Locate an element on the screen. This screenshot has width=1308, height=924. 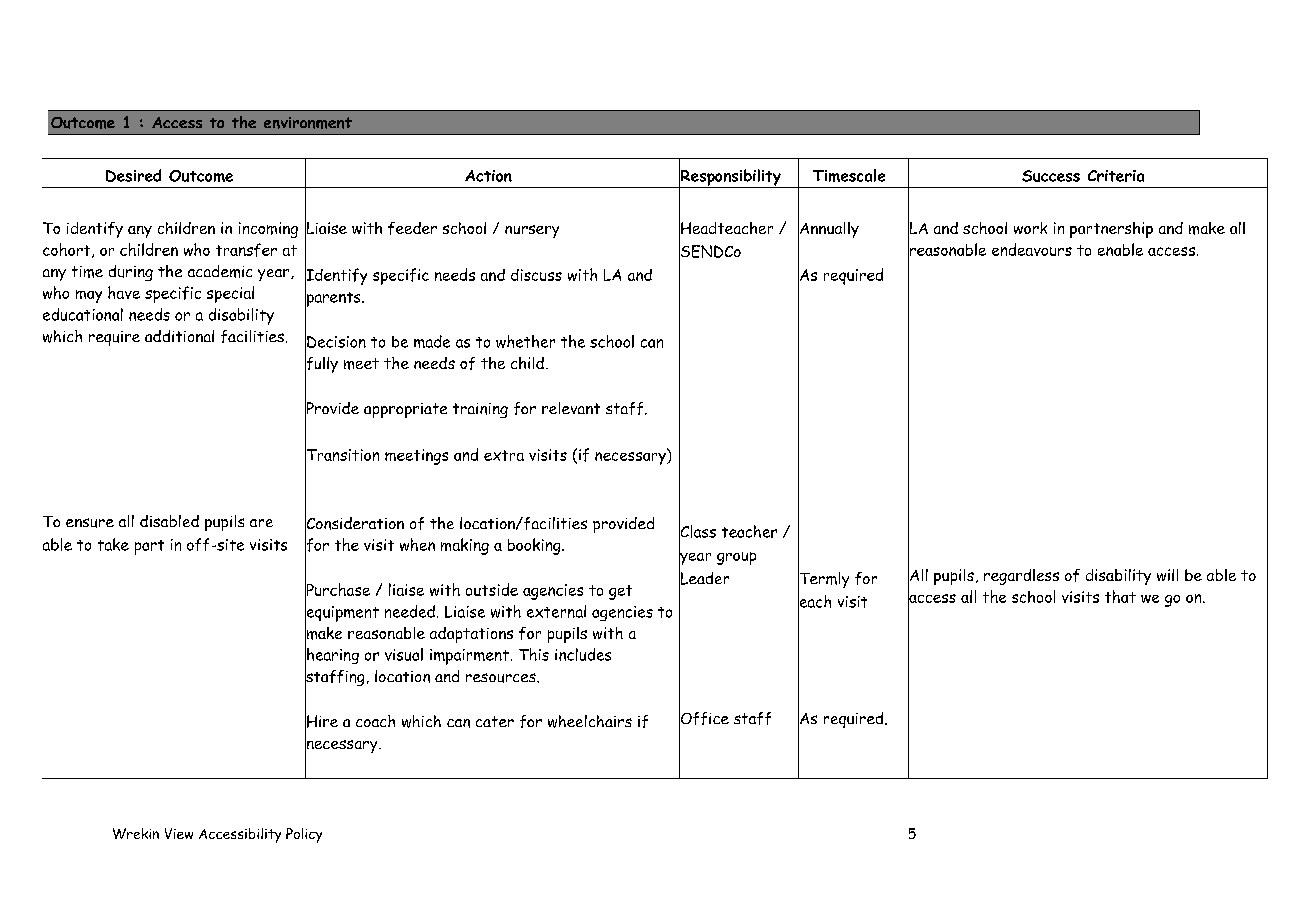
whether is located at coordinates (525, 341).
